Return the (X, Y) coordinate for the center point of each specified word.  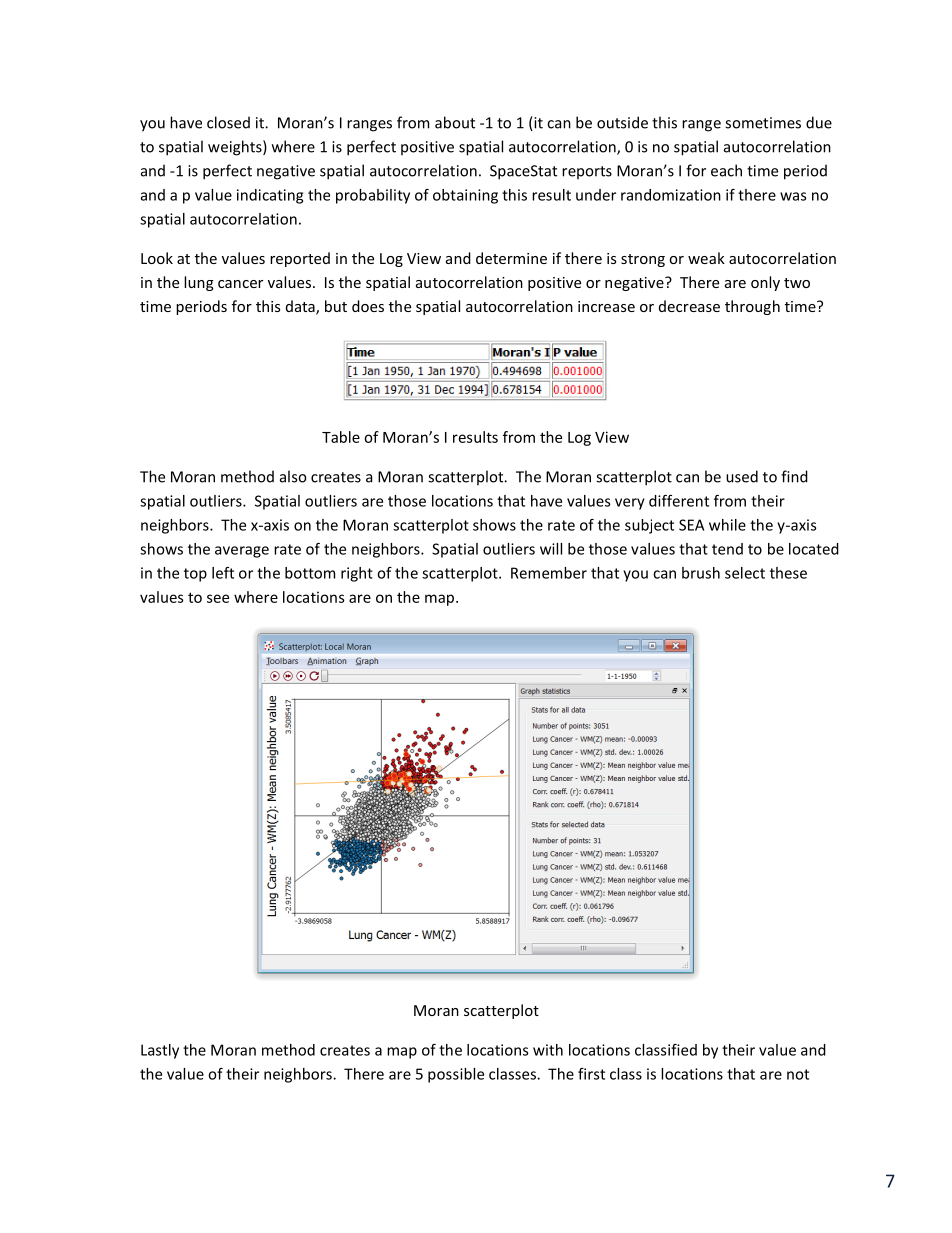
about (455, 122)
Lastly (160, 1051)
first (591, 1074)
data (301, 307)
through (752, 307)
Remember (549, 573)
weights (236, 148)
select (745, 573)
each (726, 170)
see (218, 598)
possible (456, 1075)
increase (606, 306)
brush (701, 573)
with (548, 1050)
